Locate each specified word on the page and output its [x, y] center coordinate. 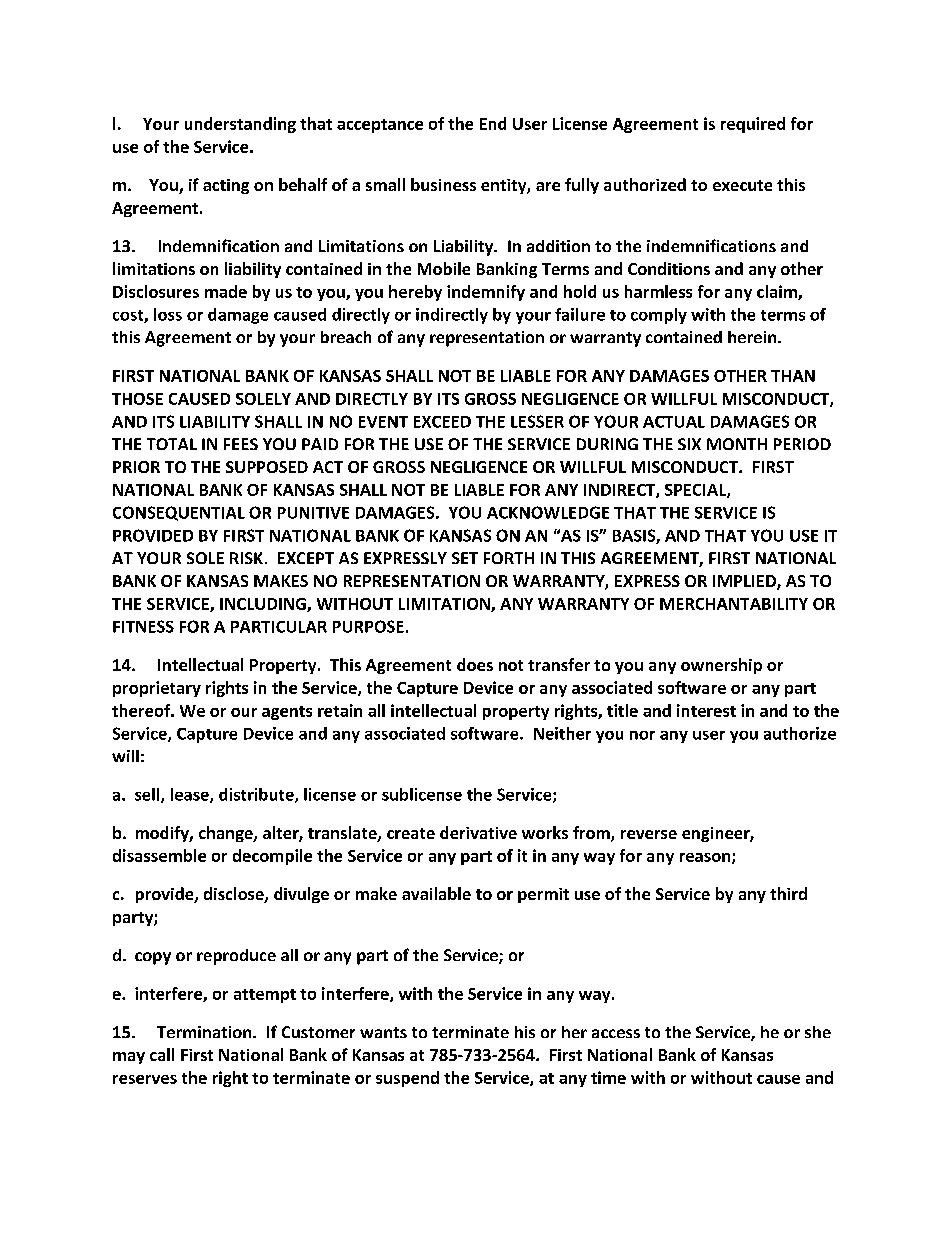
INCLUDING [264, 605]
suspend [407, 1079]
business [443, 184]
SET [465, 558]
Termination [205, 1032]
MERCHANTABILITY [734, 604]
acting [226, 186]
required [753, 125]
